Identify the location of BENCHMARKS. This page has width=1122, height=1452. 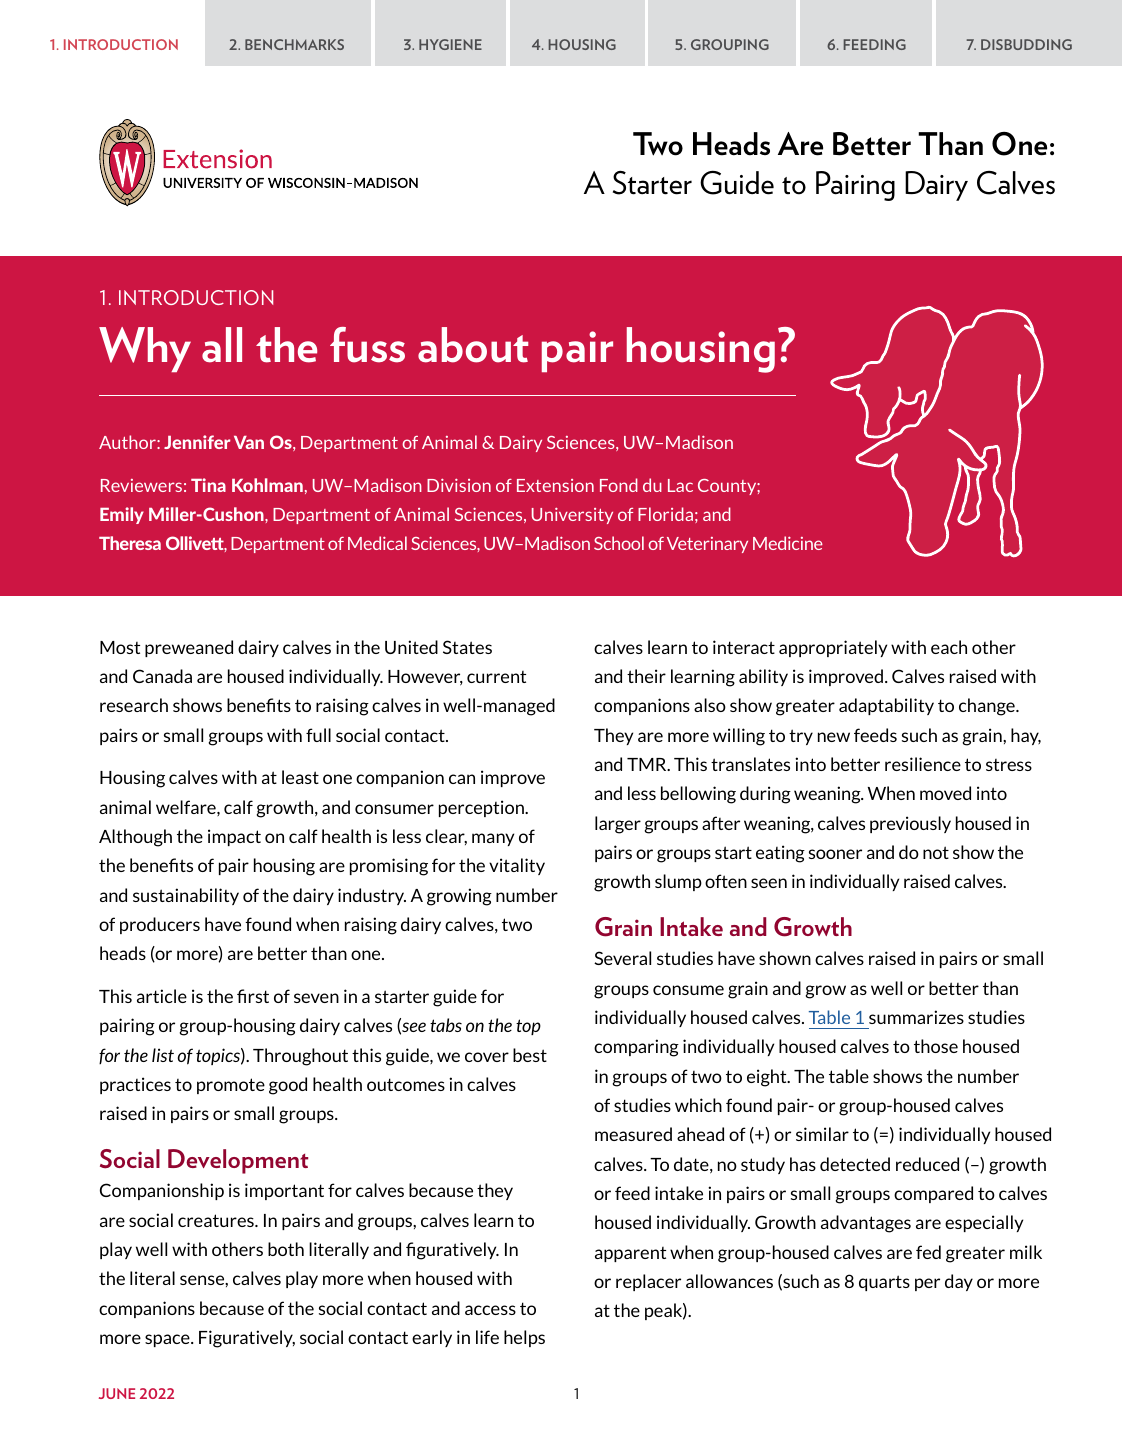
(294, 44).
